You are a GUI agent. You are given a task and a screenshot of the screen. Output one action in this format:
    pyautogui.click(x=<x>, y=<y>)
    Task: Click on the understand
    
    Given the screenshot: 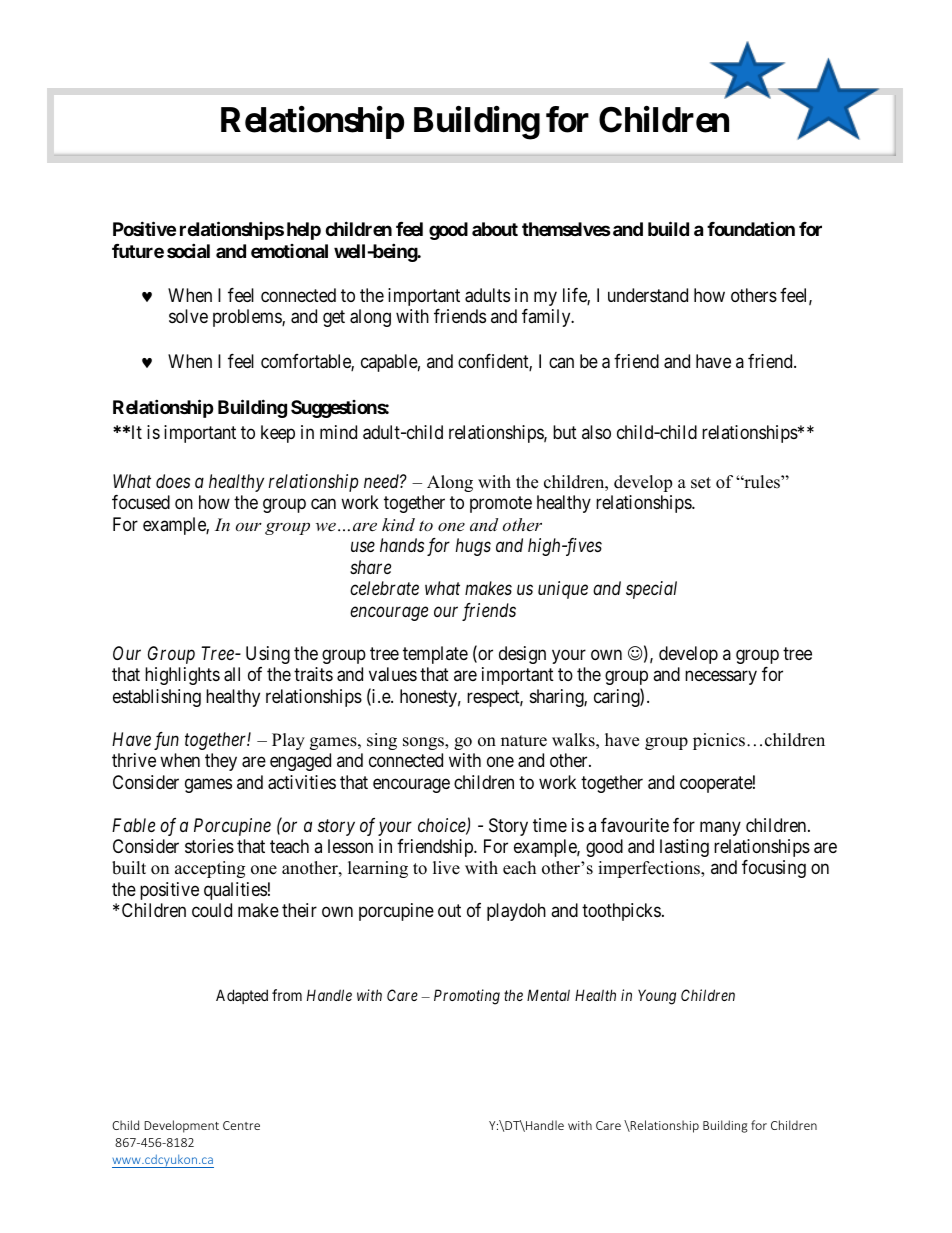 What is the action you would take?
    pyautogui.click(x=648, y=295)
